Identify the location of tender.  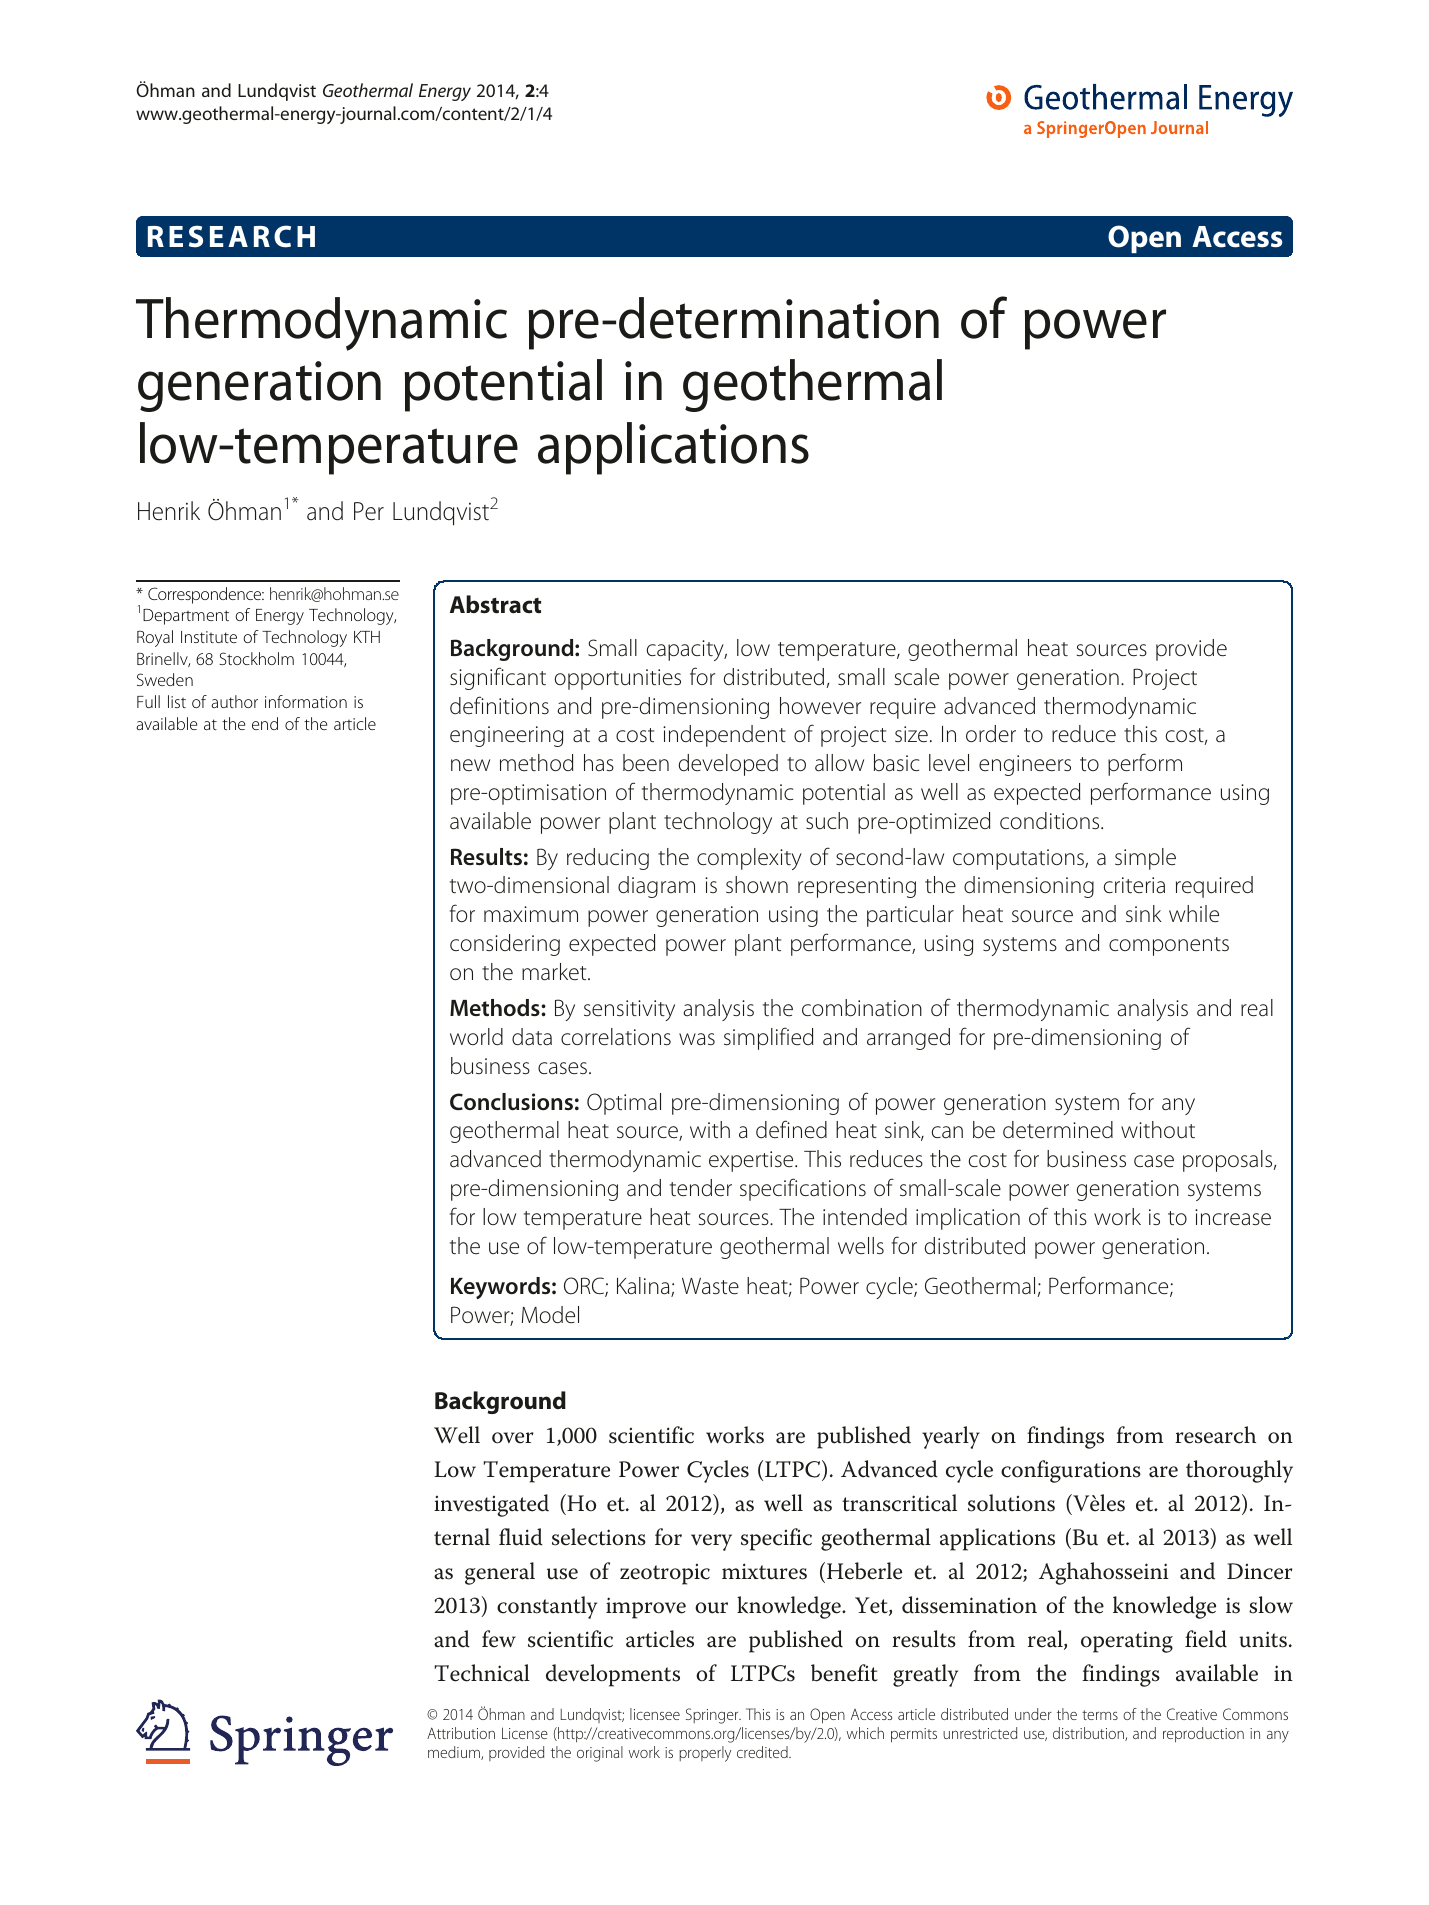
(701, 1188).
